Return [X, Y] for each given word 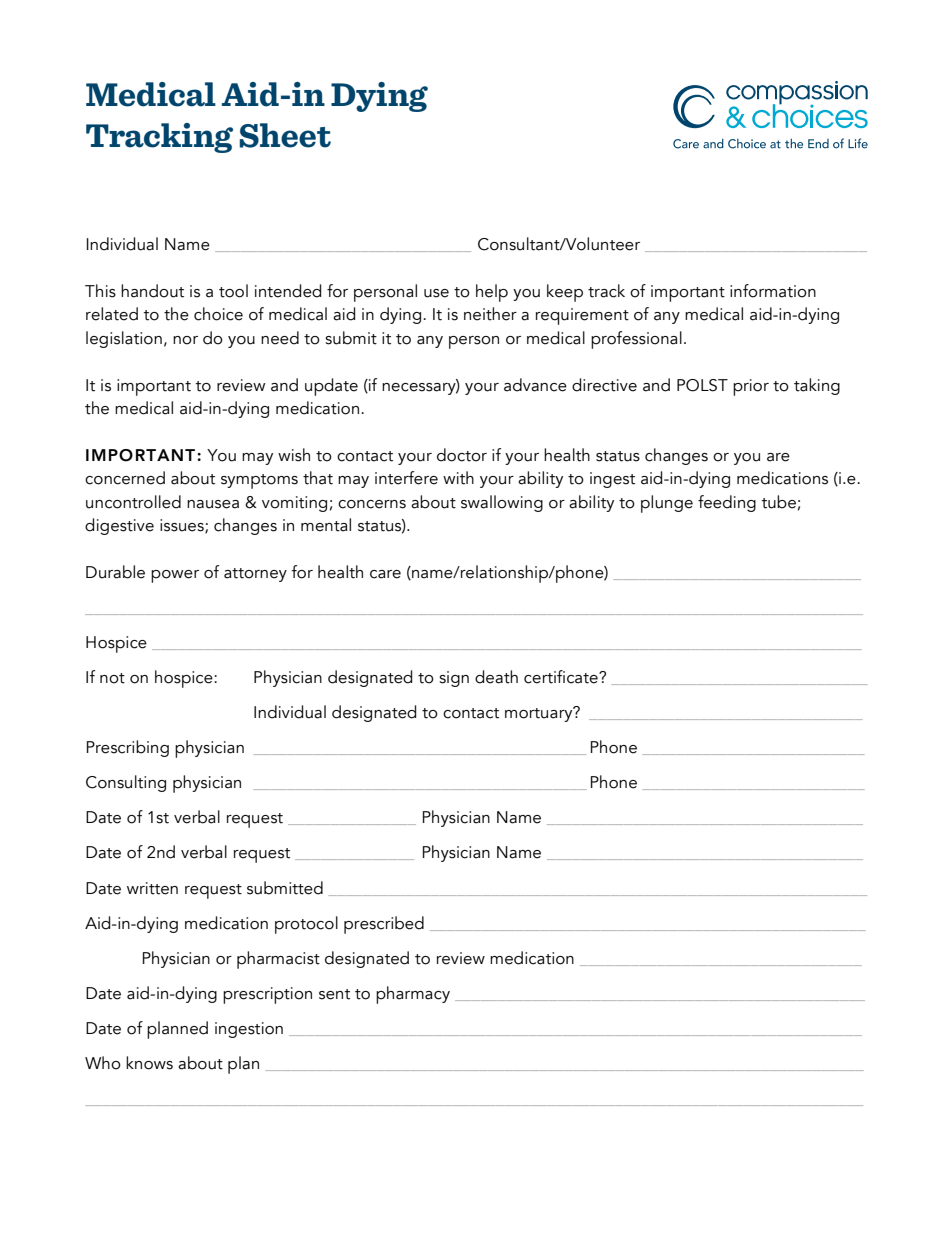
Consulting [126, 783]
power [175, 576]
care [385, 574]
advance [535, 385]
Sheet [285, 135]
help [492, 293]
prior [751, 387]
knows [149, 1063]
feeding [727, 503]
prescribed [384, 925]
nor [185, 340]
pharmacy [413, 995]
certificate [562, 677]
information [773, 291]
